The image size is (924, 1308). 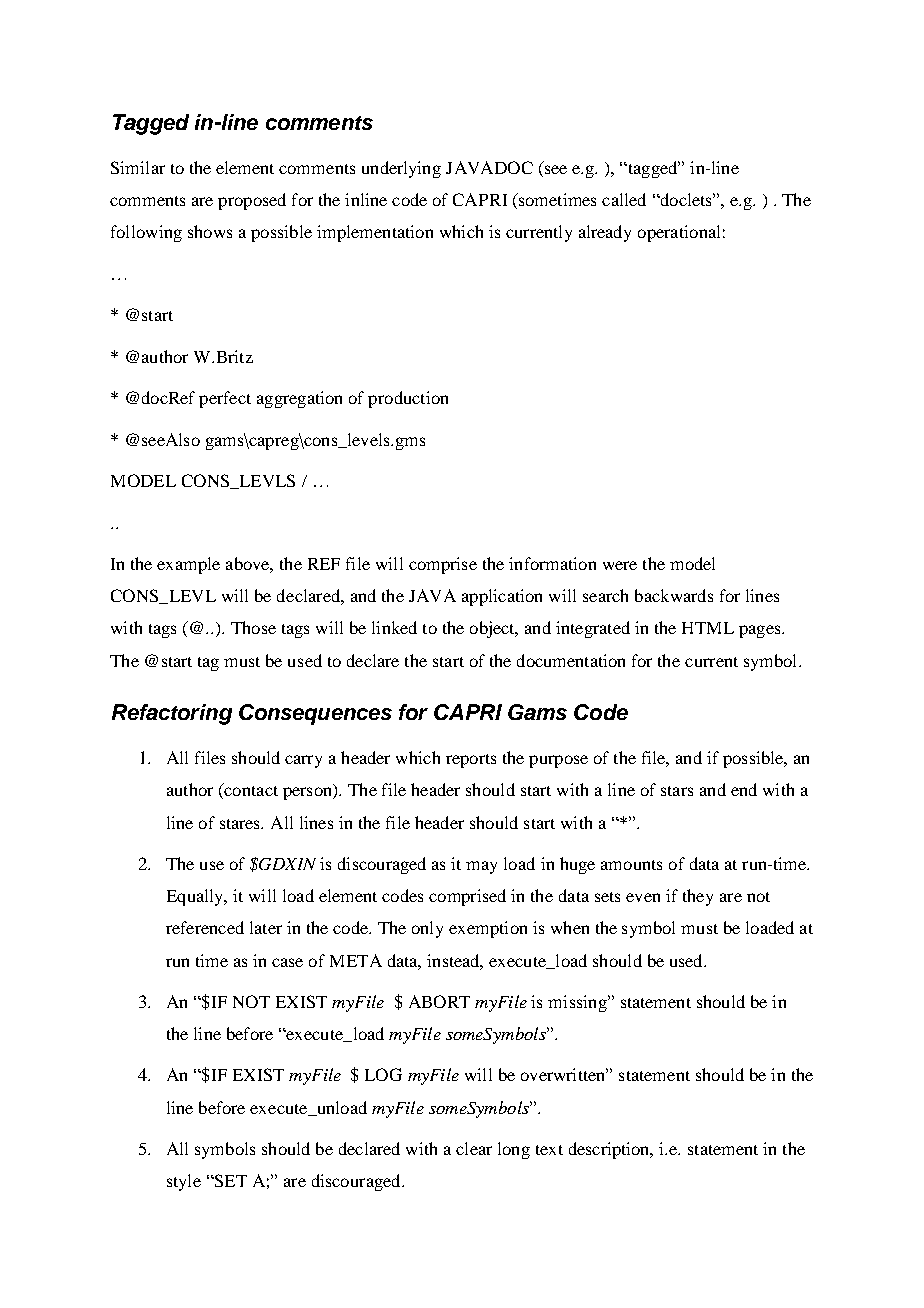 I want to click on underlying, so click(x=401, y=169).
